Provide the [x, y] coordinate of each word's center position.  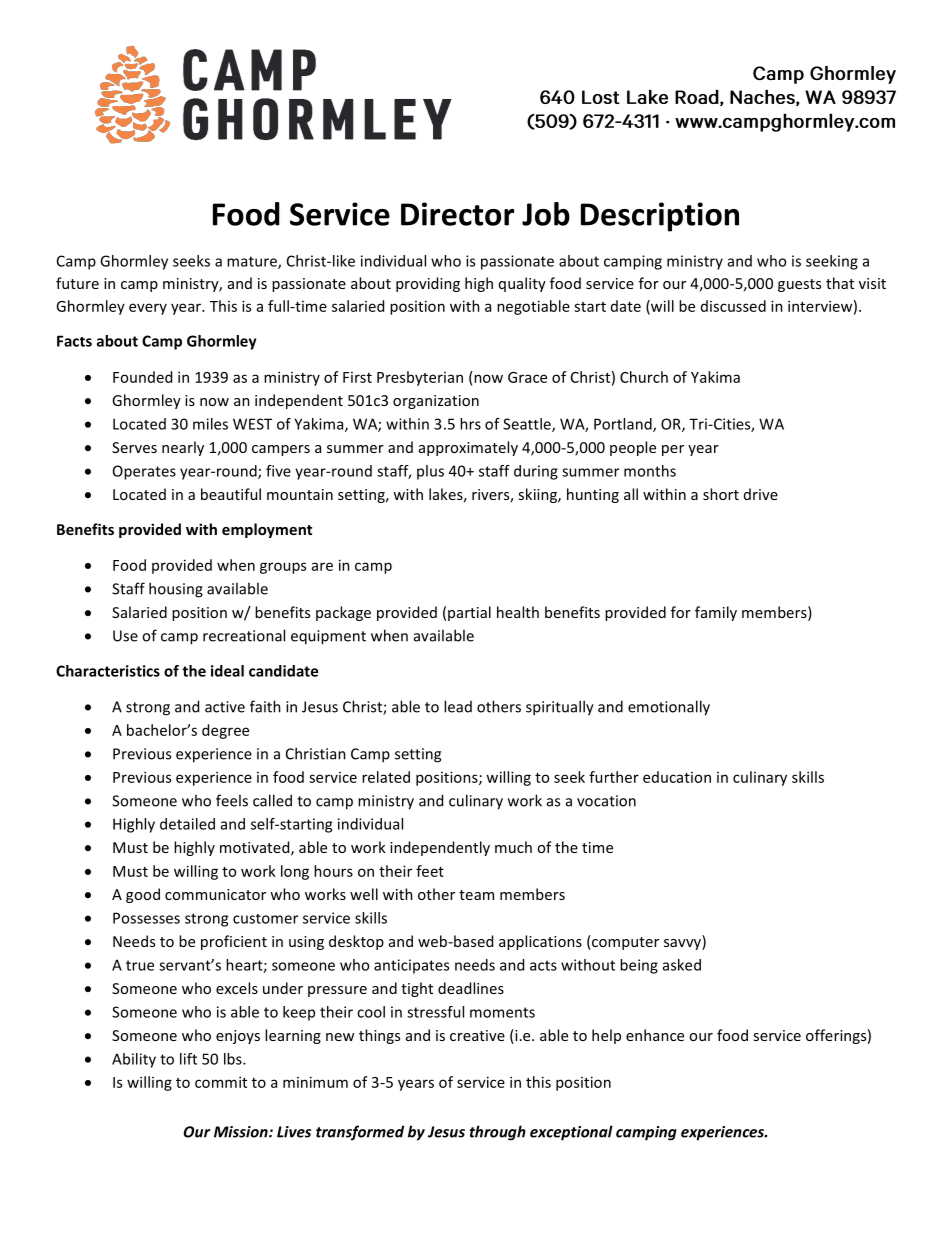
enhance [655, 1035]
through [498, 1133]
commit [221, 1082]
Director [457, 214]
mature [253, 262]
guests [799, 285]
